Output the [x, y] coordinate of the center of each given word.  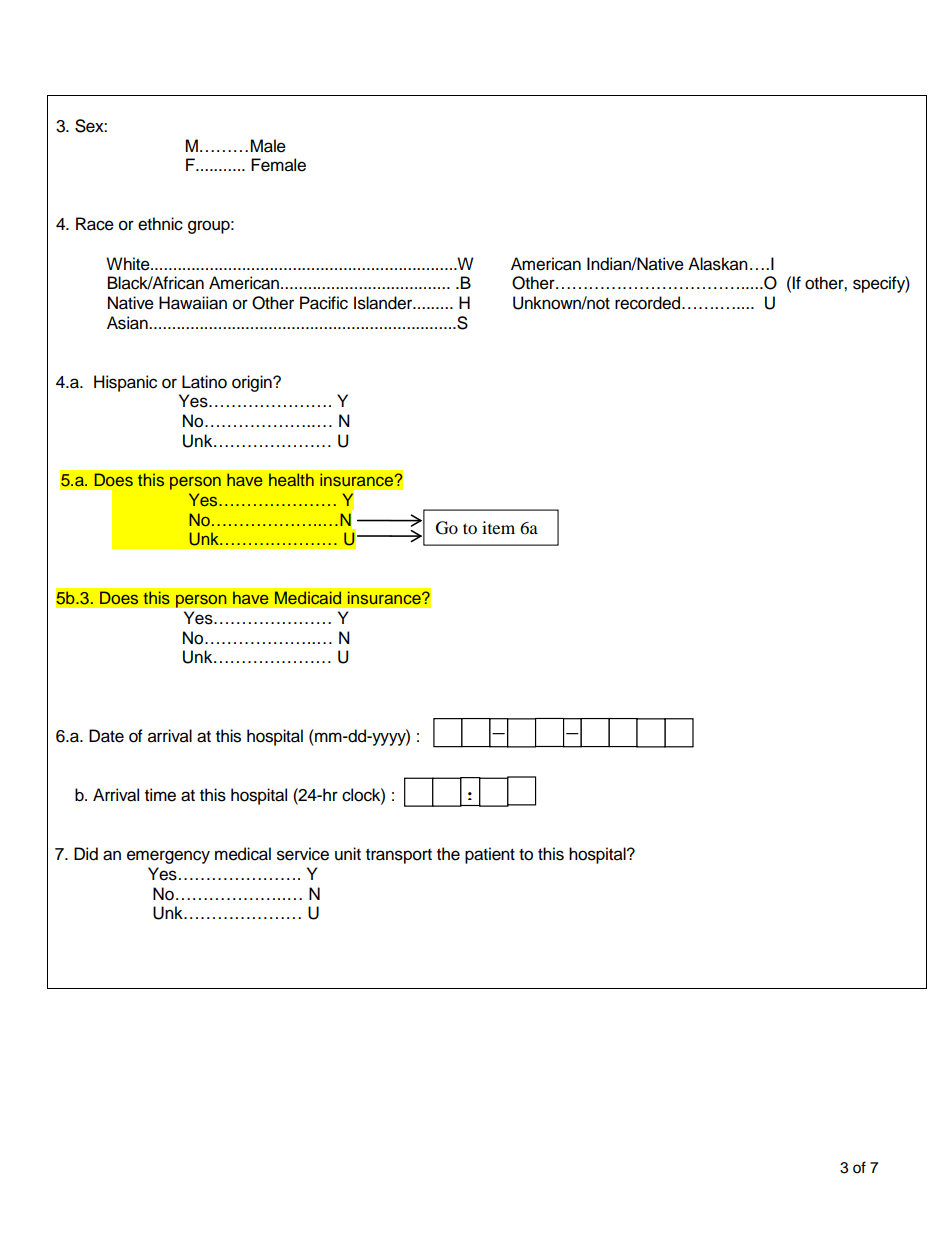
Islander [384, 303]
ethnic [160, 224]
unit [348, 854]
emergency [168, 857]
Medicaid [308, 597]
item [498, 527]
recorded [647, 303]
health [291, 479]
